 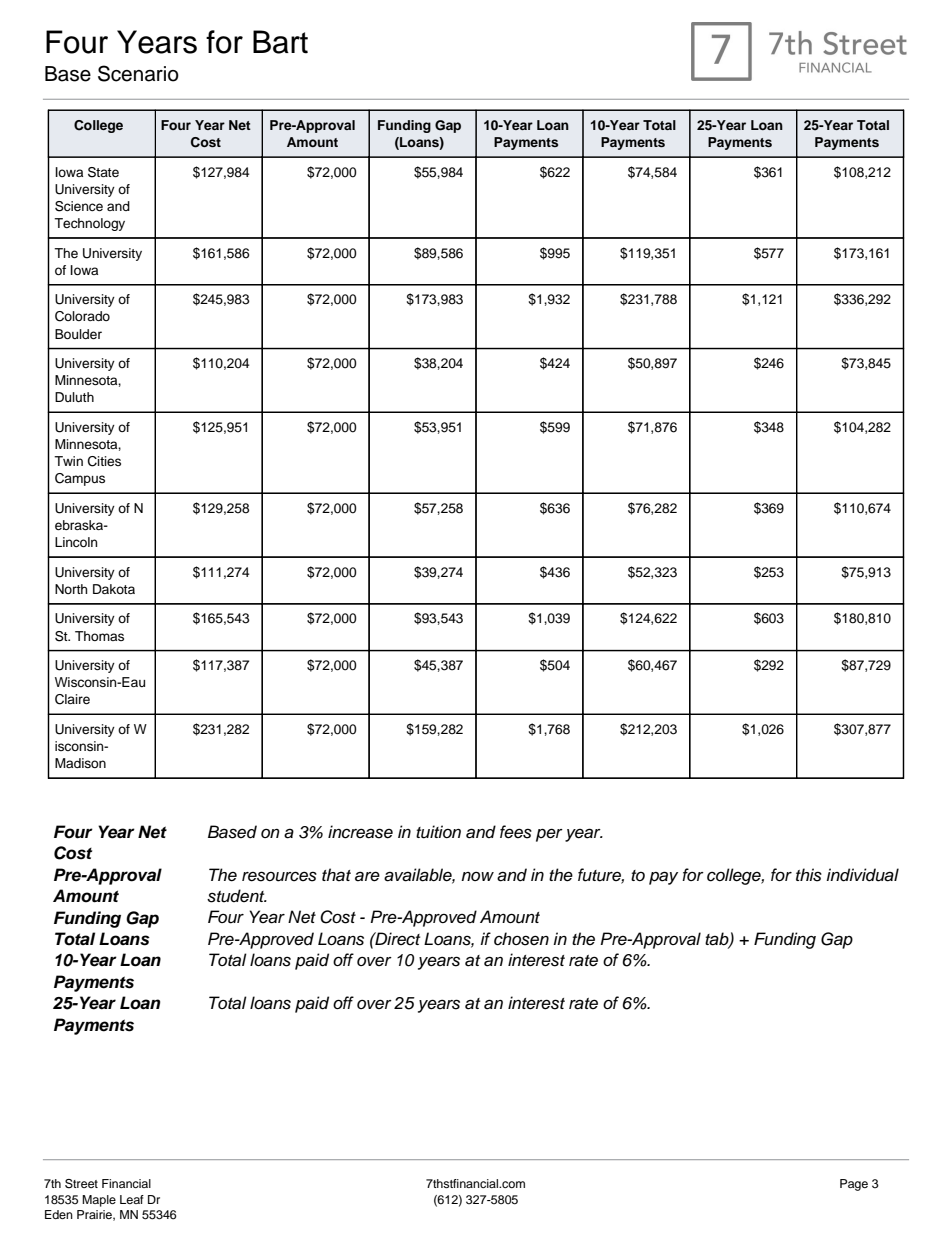 I want to click on Cities, so click(x=104, y=461).
